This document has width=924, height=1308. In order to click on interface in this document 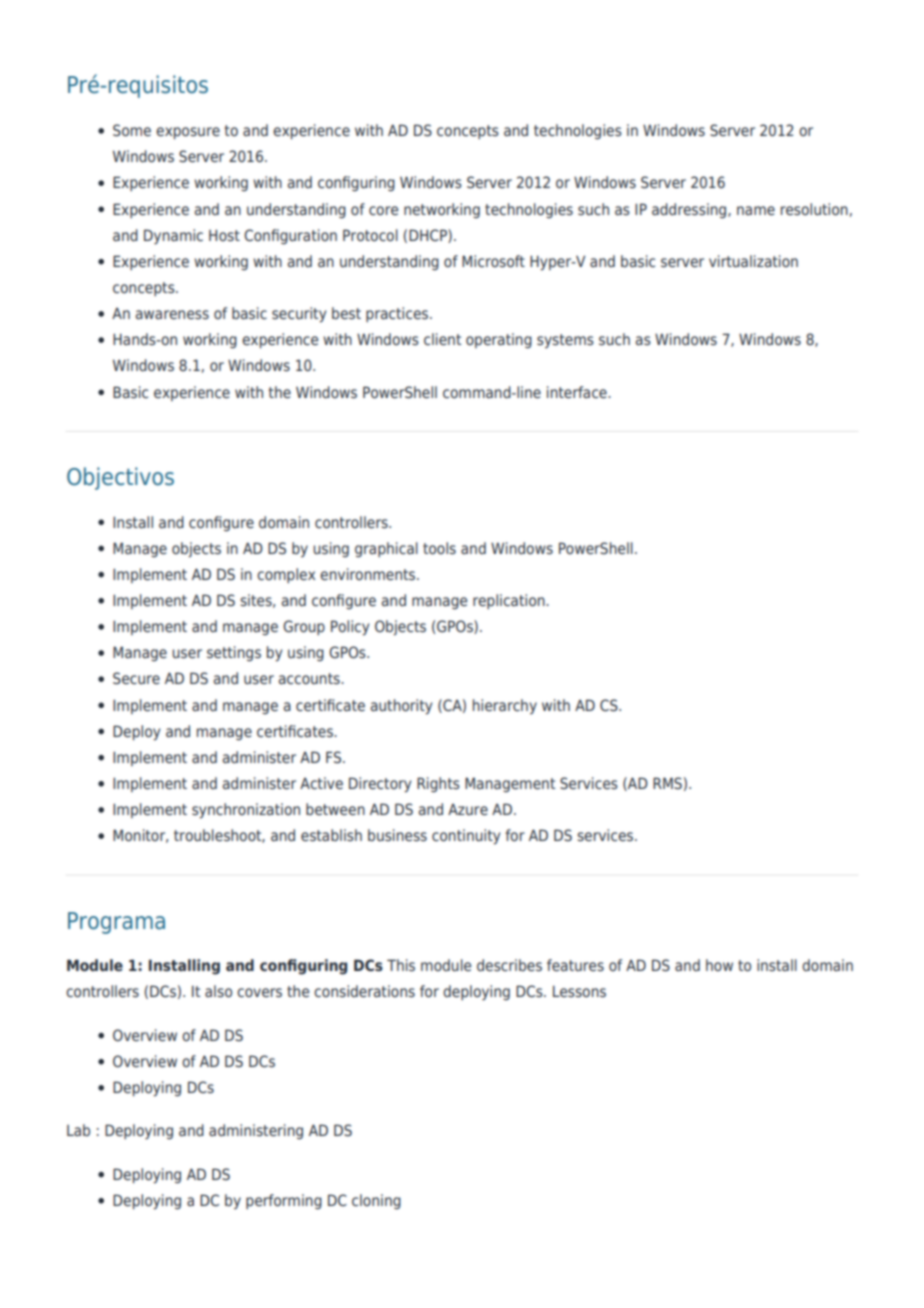, I will do `click(578, 392)`.
